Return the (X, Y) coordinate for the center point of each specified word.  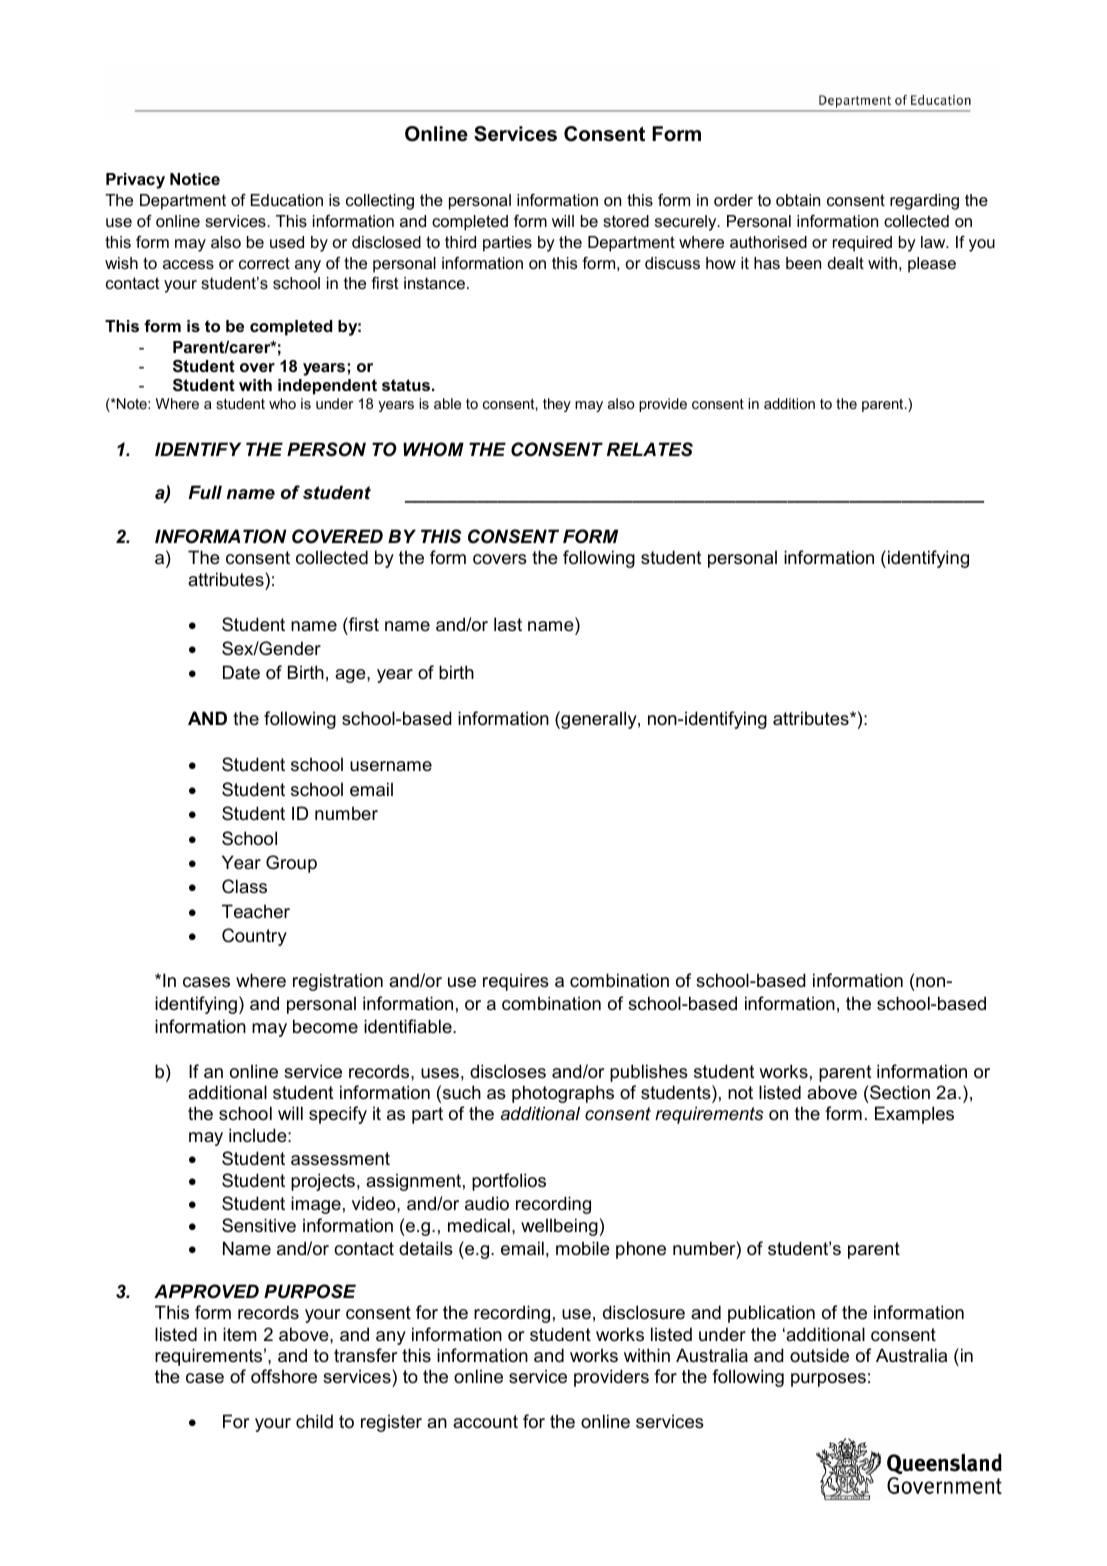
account (485, 1422)
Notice (195, 179)
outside (819, 1355)
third (460, 242)
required (862, 244)
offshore (284, 1376)
